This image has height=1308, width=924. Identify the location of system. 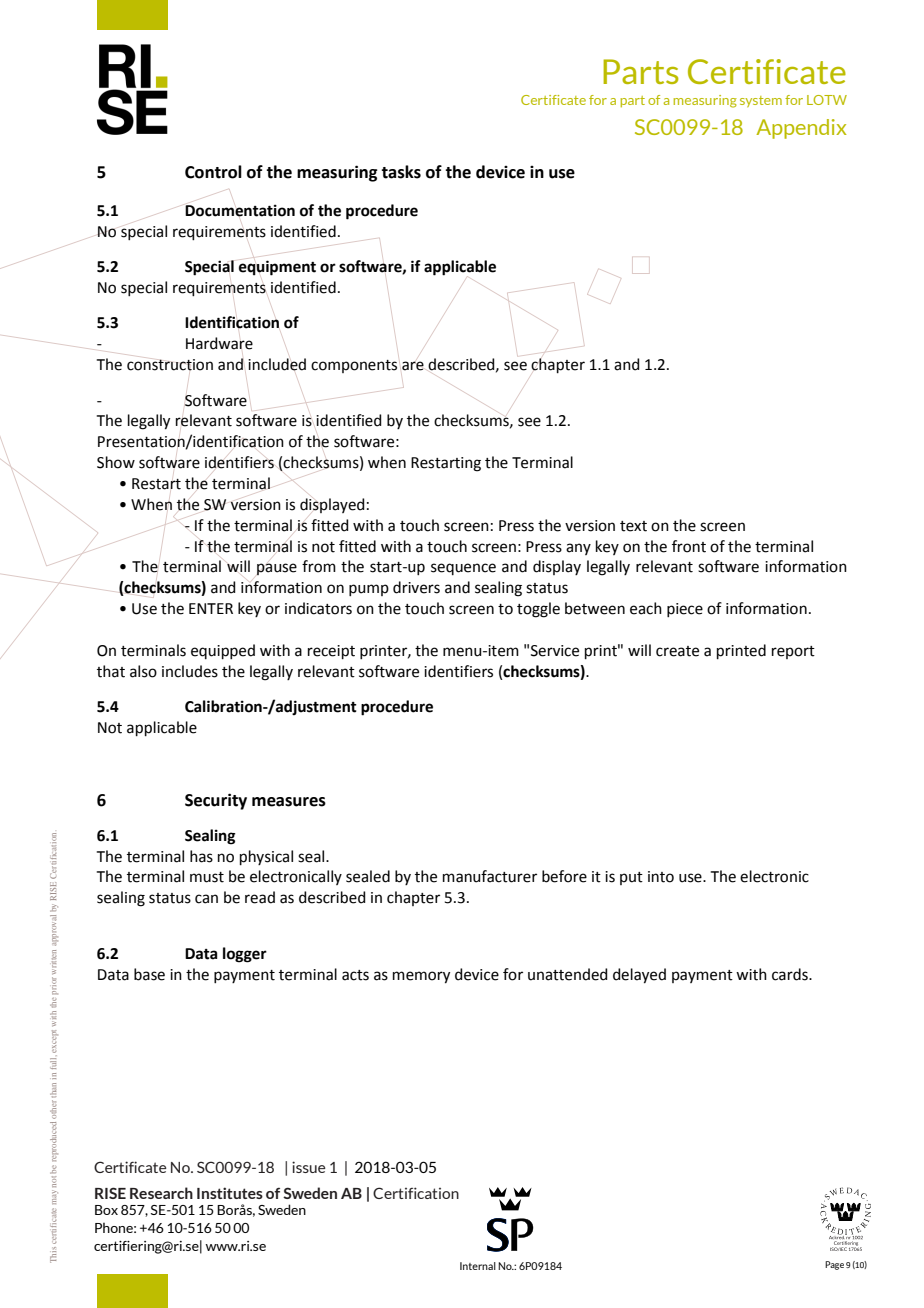
(761, 101).
